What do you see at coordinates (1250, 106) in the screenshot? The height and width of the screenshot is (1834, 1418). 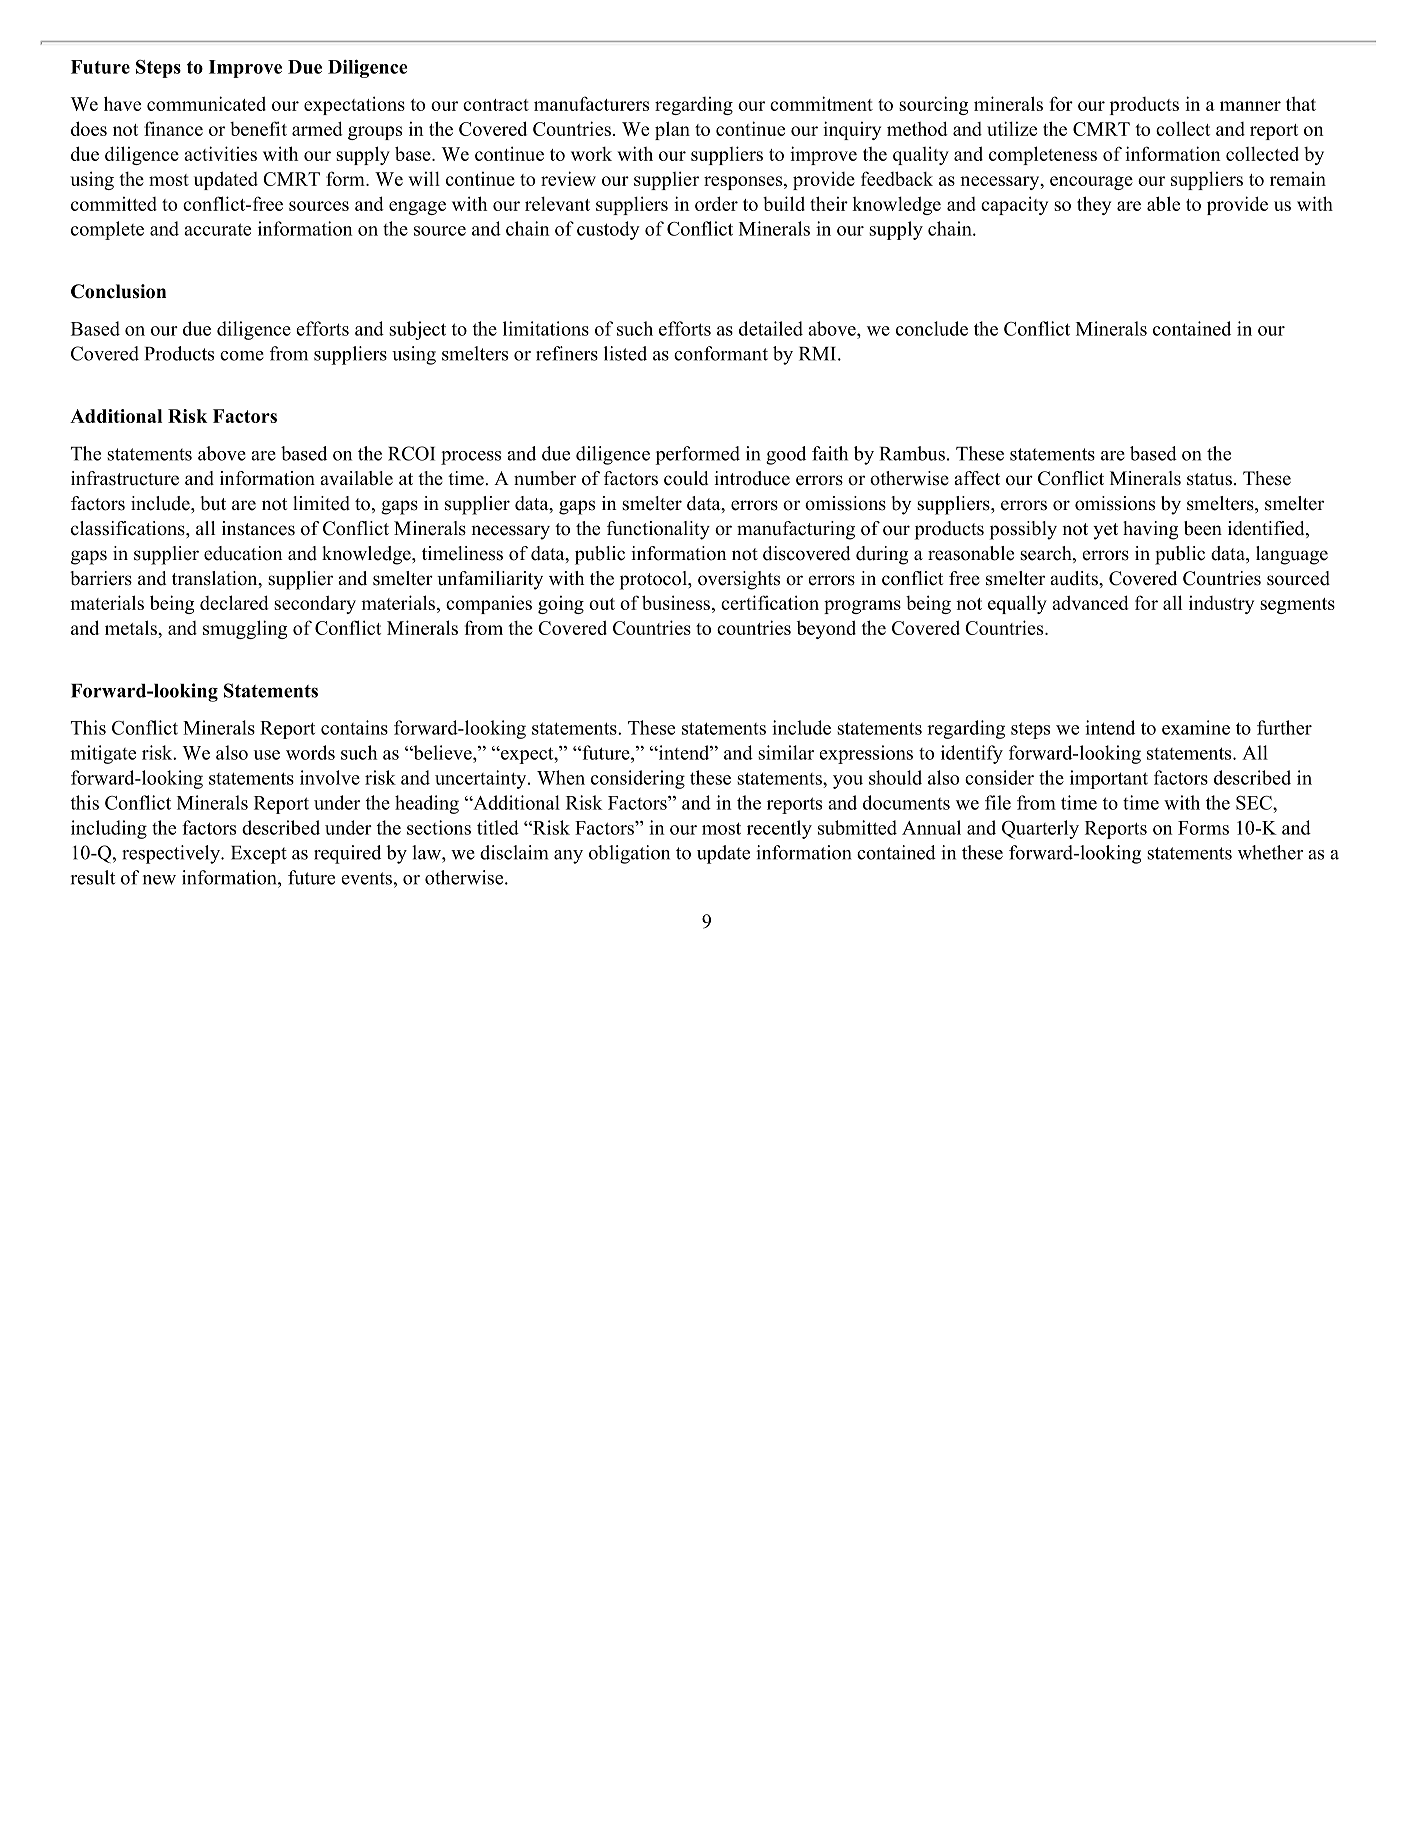 I see `manner` at bounding box center [1250, 106].
